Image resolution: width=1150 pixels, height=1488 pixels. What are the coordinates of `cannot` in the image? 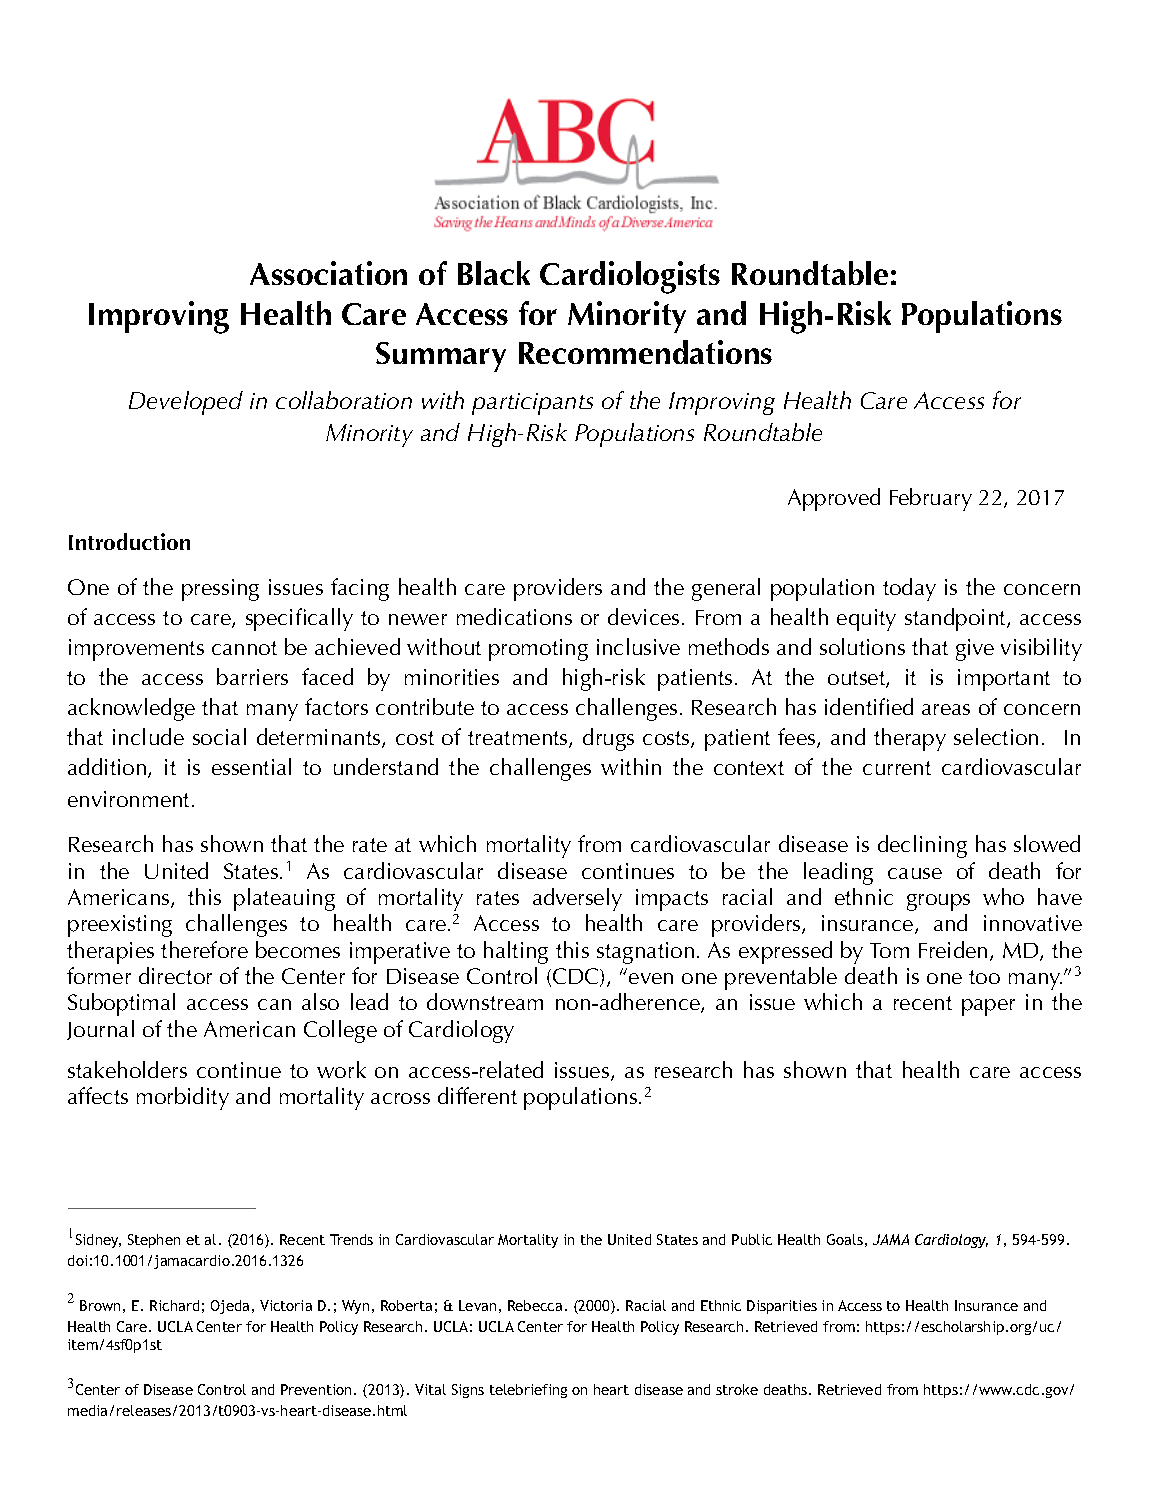 It's located at (244, 648).
